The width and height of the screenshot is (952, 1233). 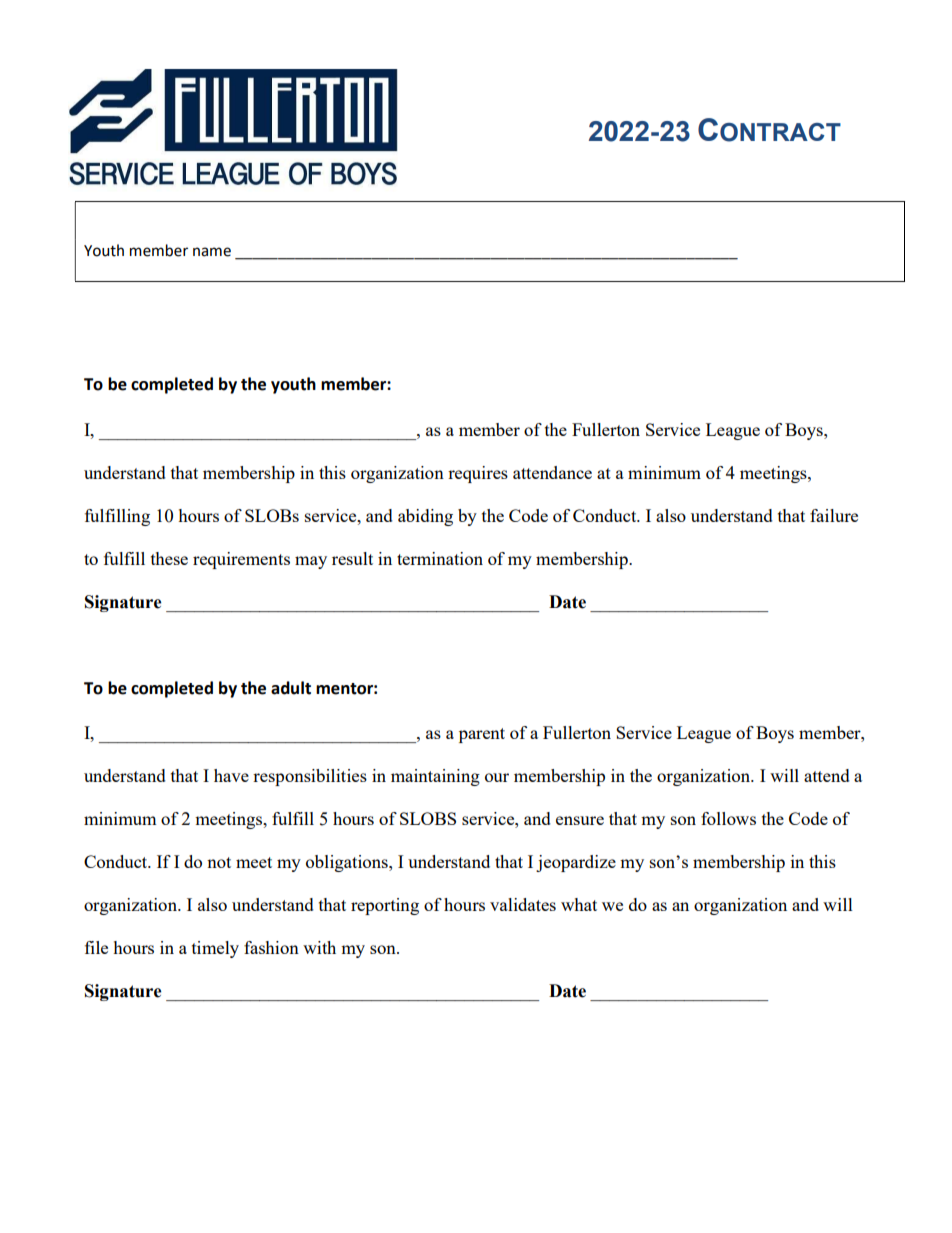 What do you see at coordinates (212, 252) in the screenshot?
I see `name` at bounding box center [212, 252].
